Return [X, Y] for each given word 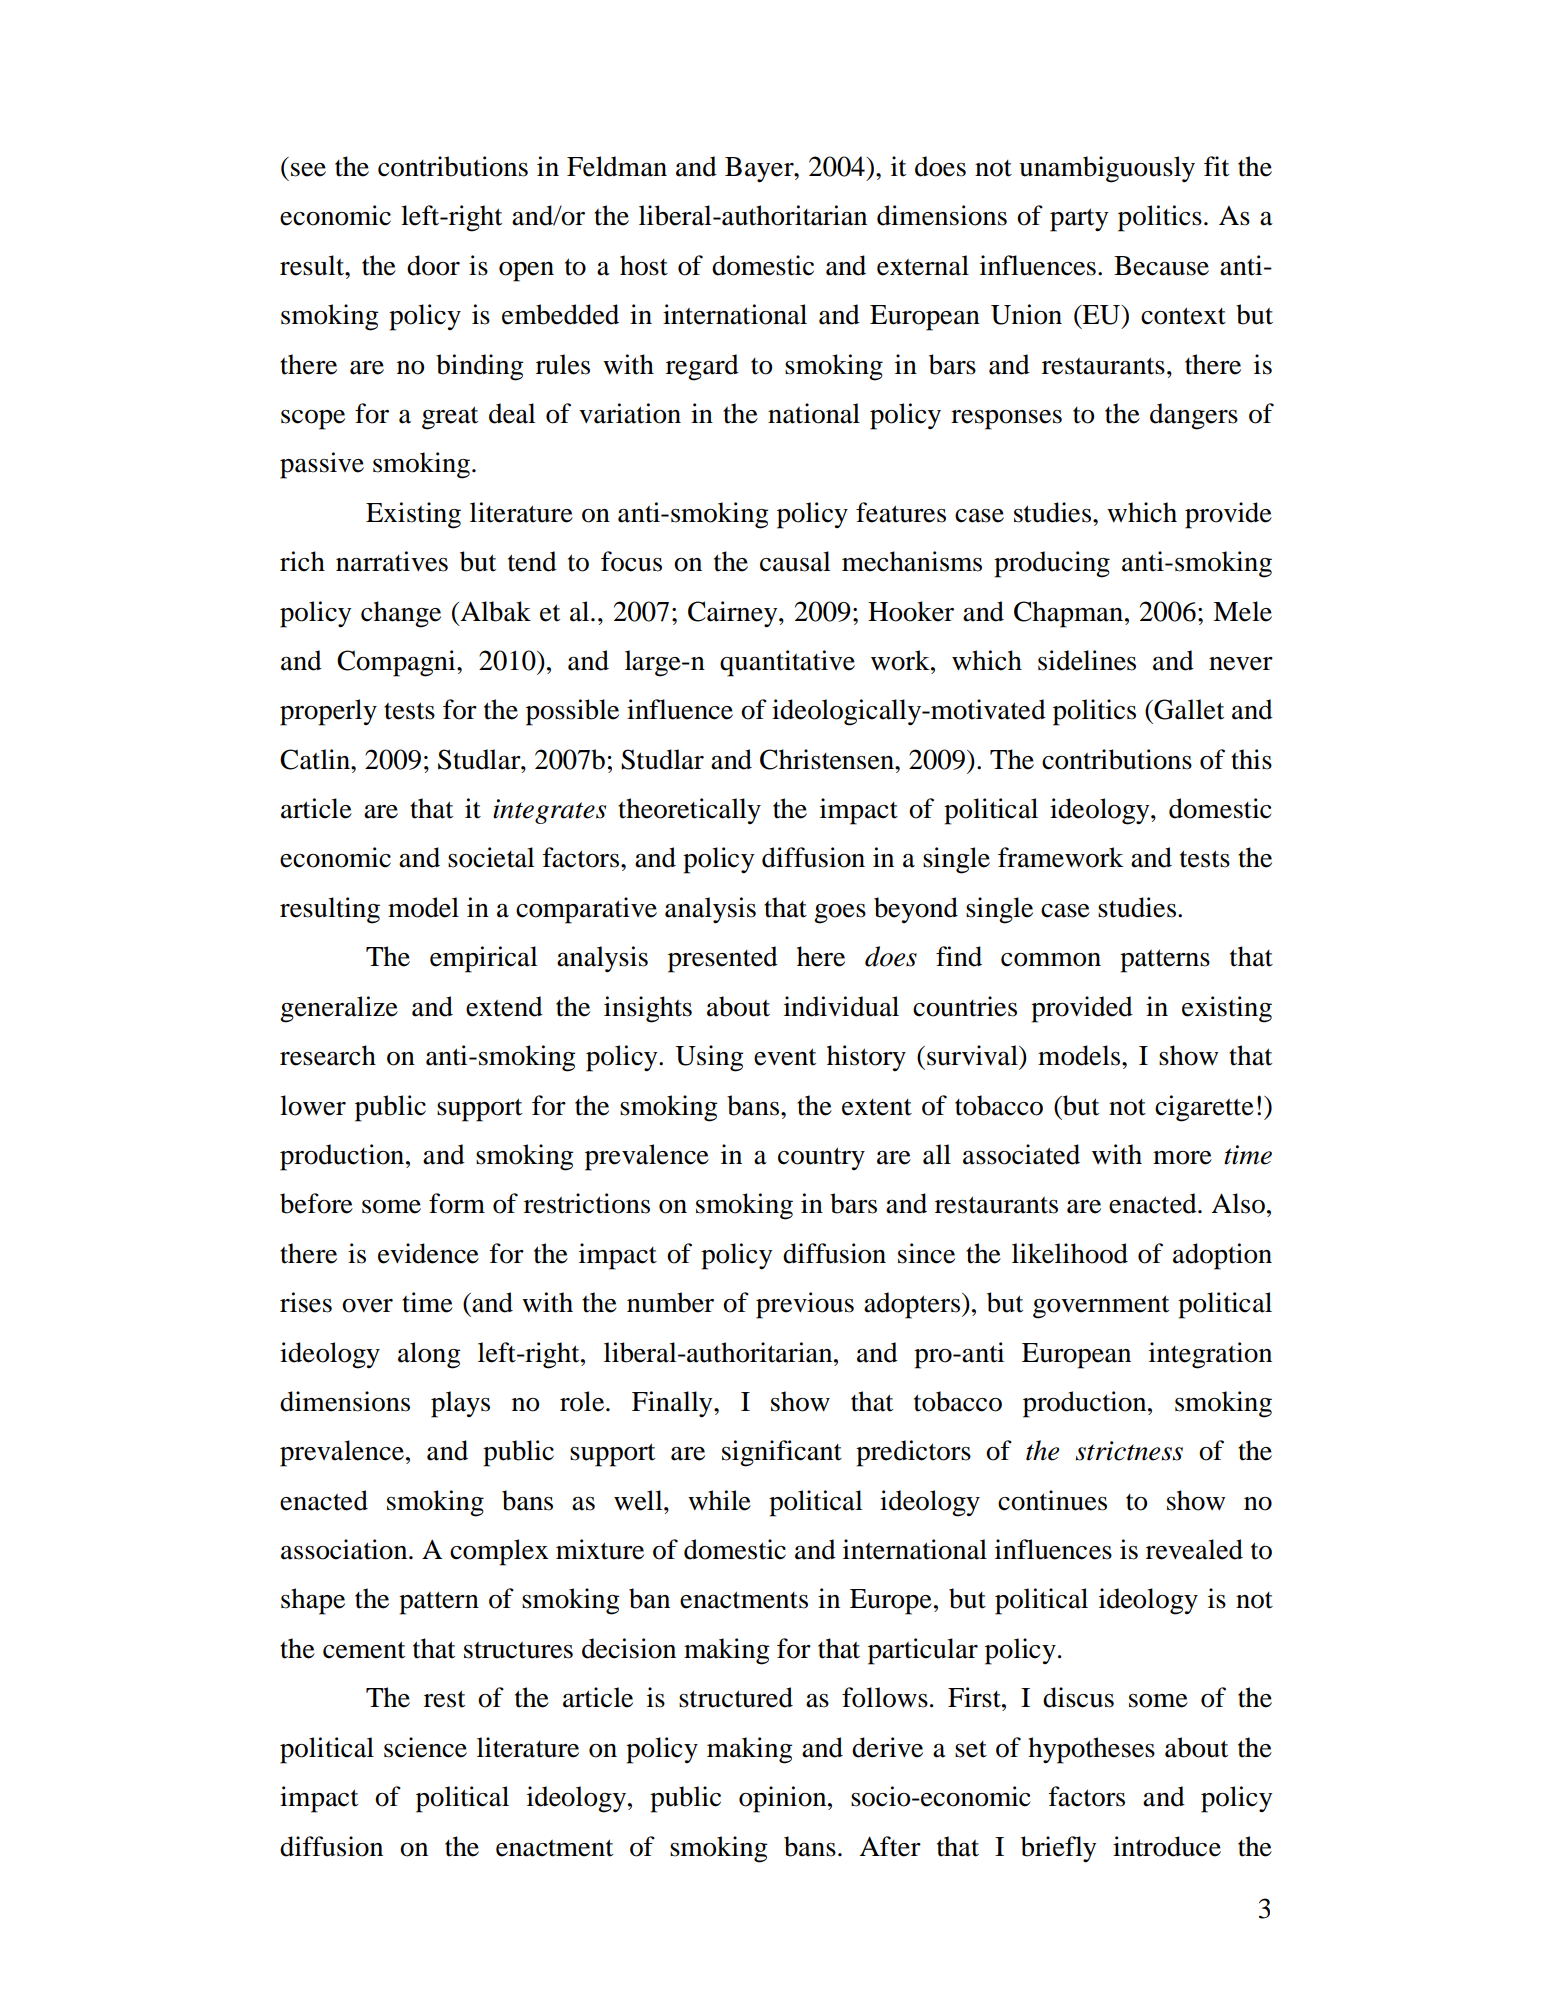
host [644, 265]
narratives [392, 561]
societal [491, 857]
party [1079, 220]
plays [460, 1404]
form [457, 1203]
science [425, 1747]
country [821, 1158]
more [1182, 1158]
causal [795, 561]
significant [782, 1453]
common [1051, 960]
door [433, 265]
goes [840, 914]
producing [1052, 564]
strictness [1129, 1451]
